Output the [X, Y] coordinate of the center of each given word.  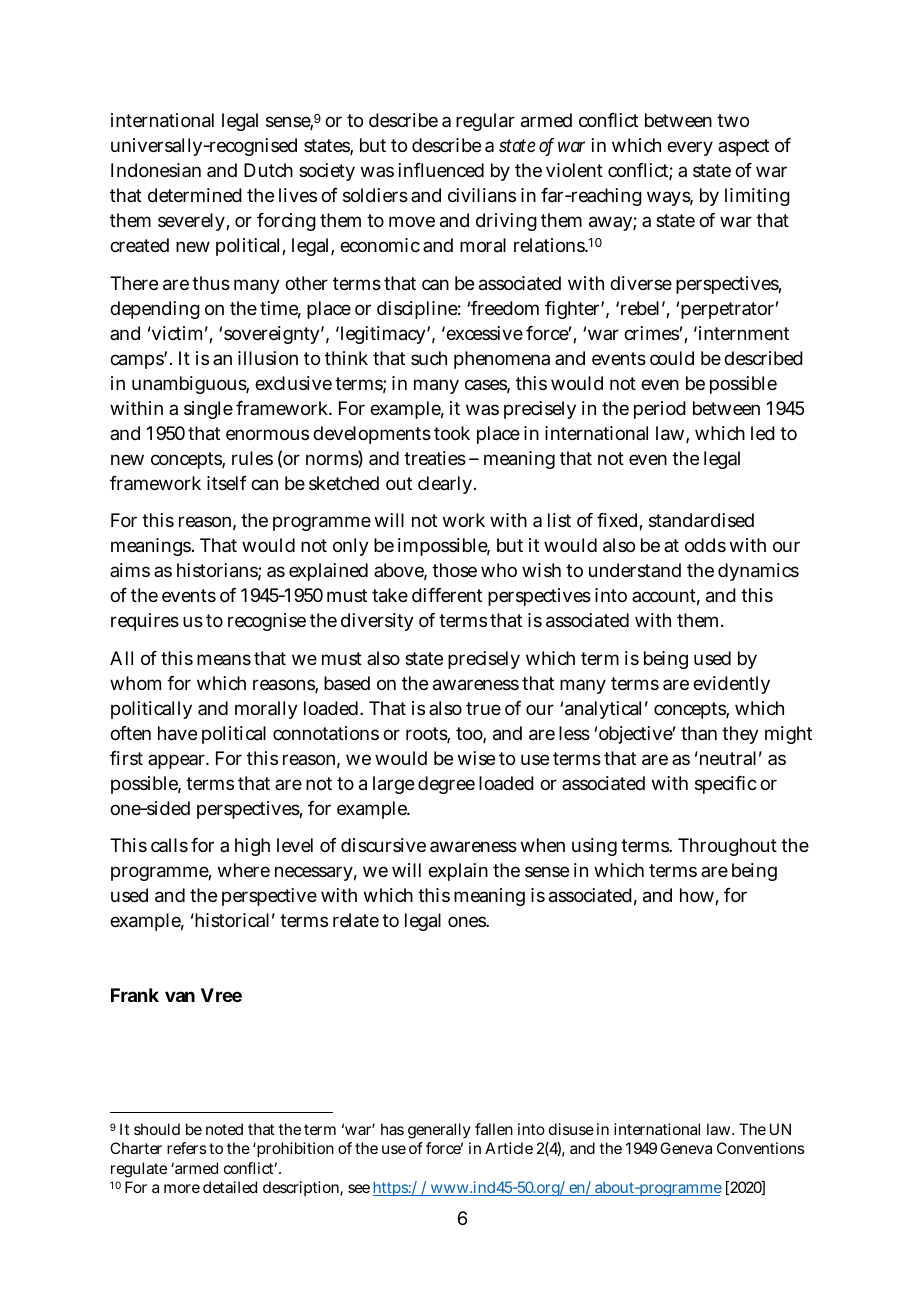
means [224, 659]
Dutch [268, 170]
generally [439, 1131]
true [483, 708]
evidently [731, 685]
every [690, 148]
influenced [441, 170]
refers [186, 1148]
